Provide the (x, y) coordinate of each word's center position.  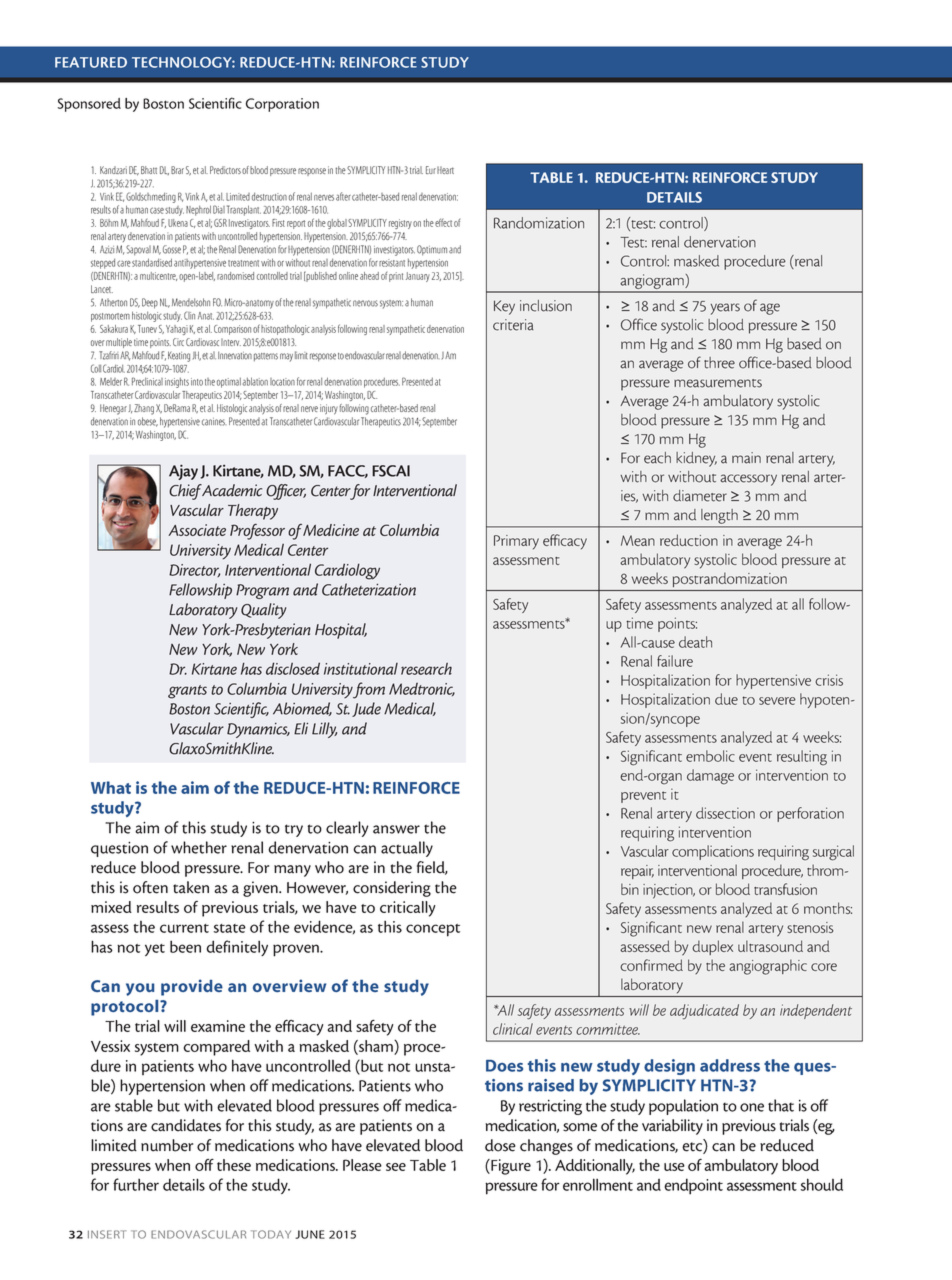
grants (187, 692)
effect (443, 222)
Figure (510, 1167)
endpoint (693, 1186)
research (426, 669)
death (695, 642)
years (725, 309)
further (136, 1184)
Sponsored (89, 105)
